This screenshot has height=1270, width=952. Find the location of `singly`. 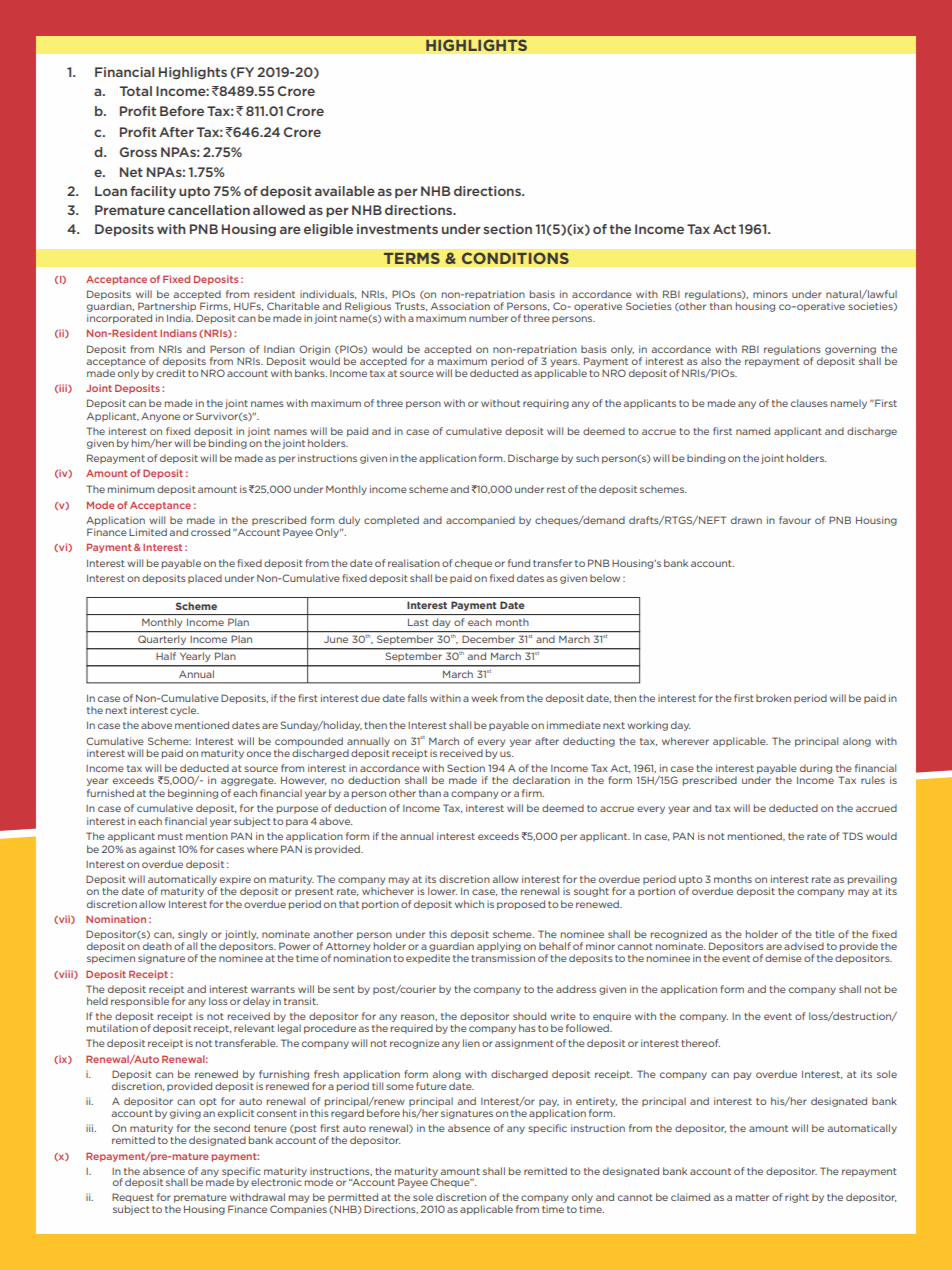

singly is located at coordinates (192, 935).
